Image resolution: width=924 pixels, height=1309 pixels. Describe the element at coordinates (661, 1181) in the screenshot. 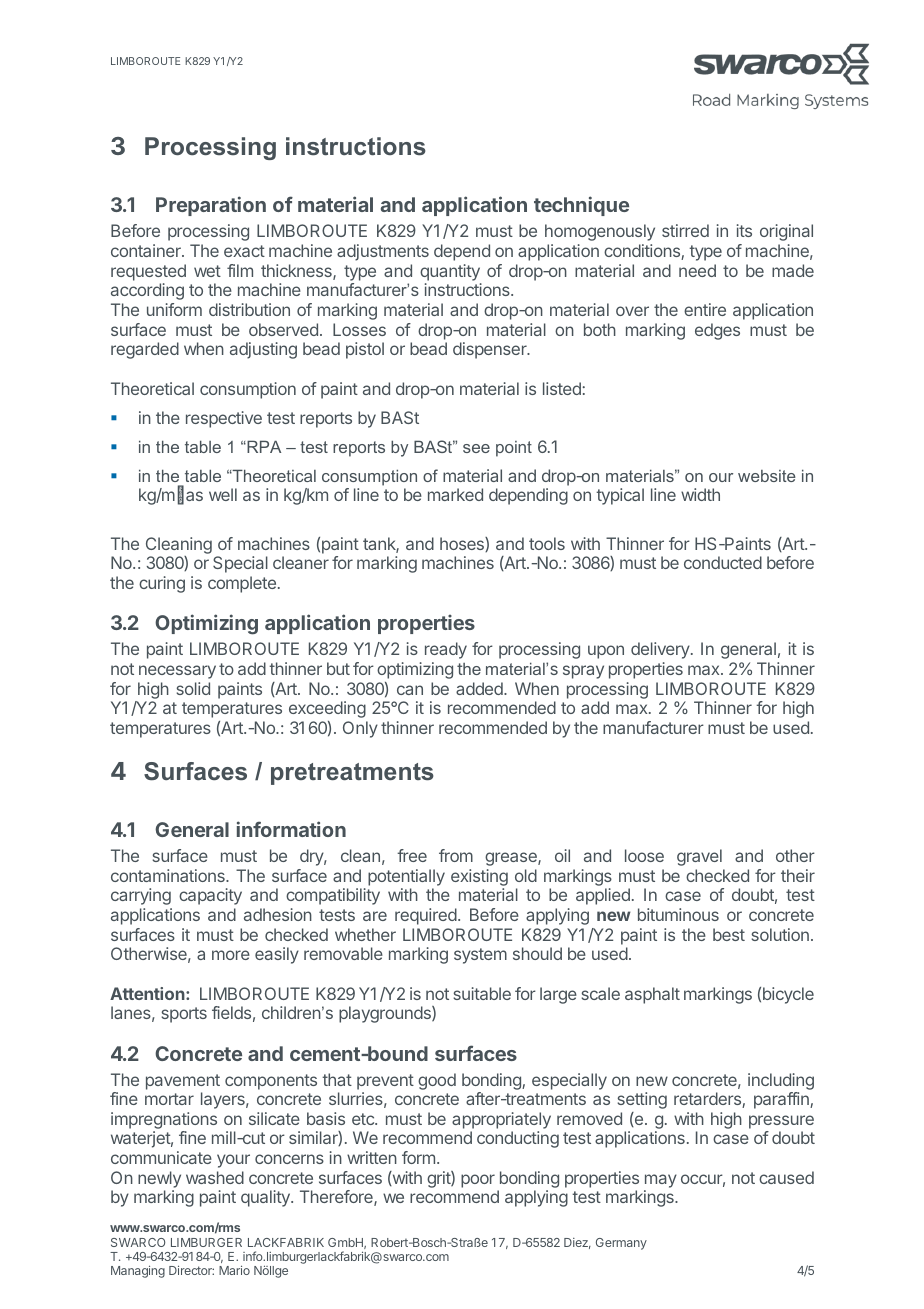

I see `may` at that location.
